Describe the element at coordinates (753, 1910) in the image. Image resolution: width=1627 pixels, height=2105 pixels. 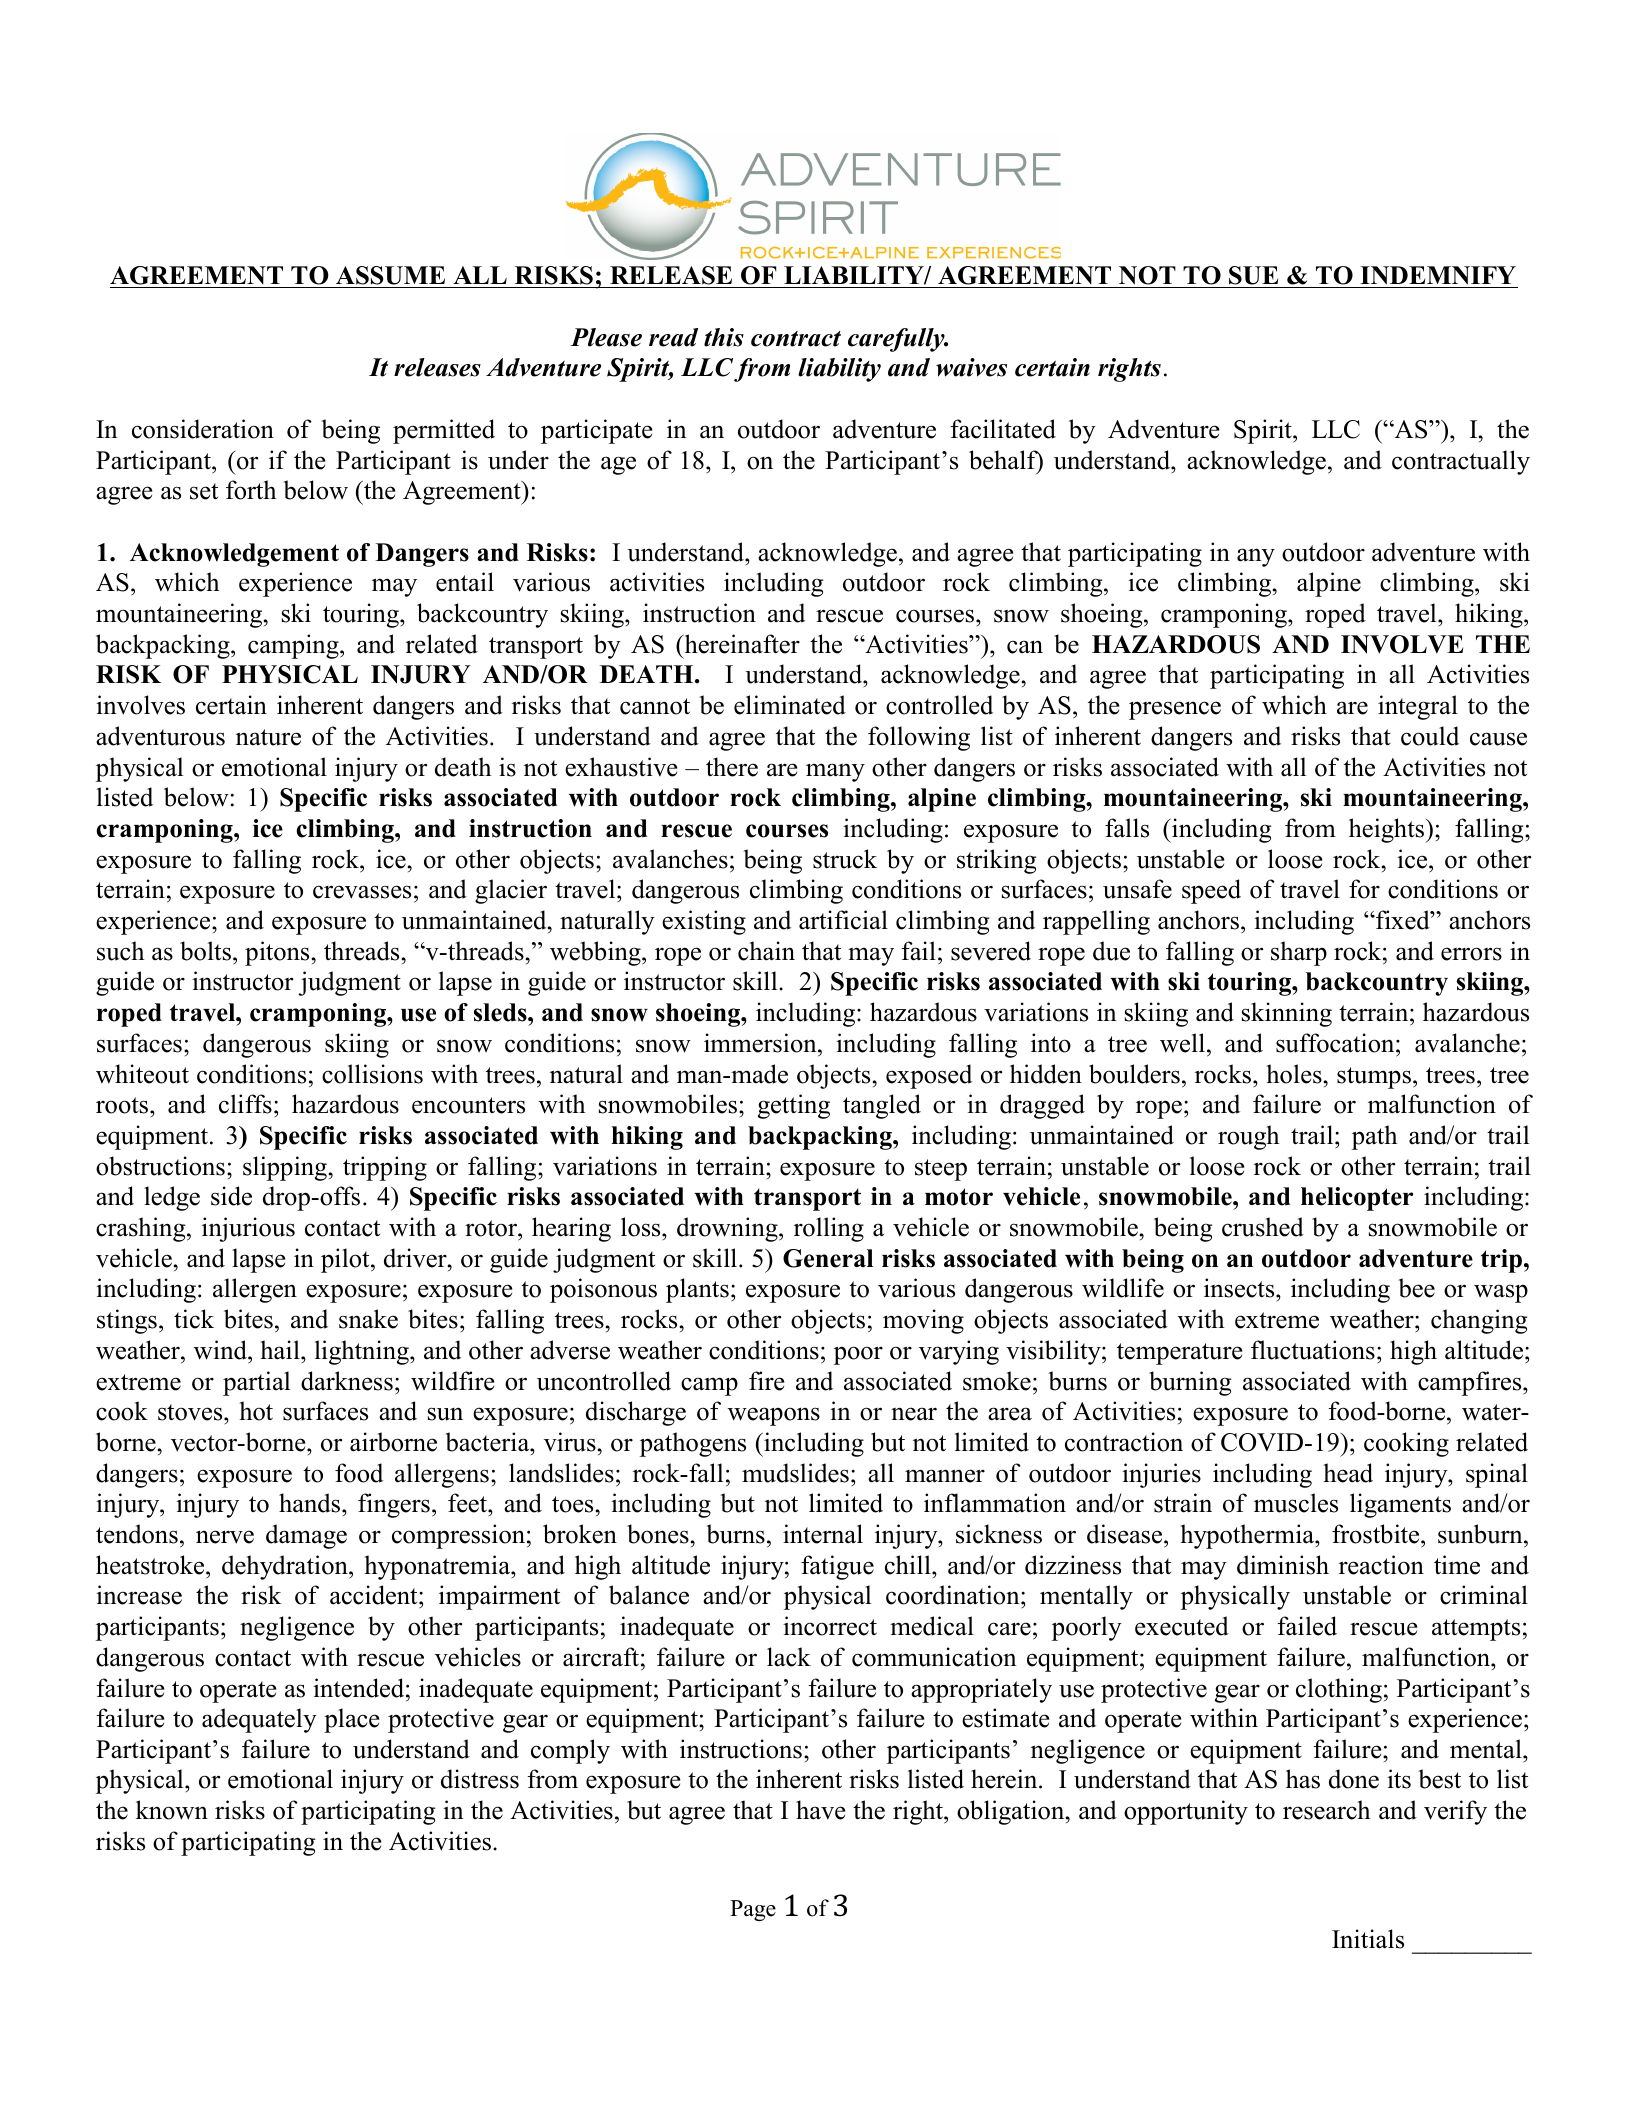
I see `Page` at that location.
